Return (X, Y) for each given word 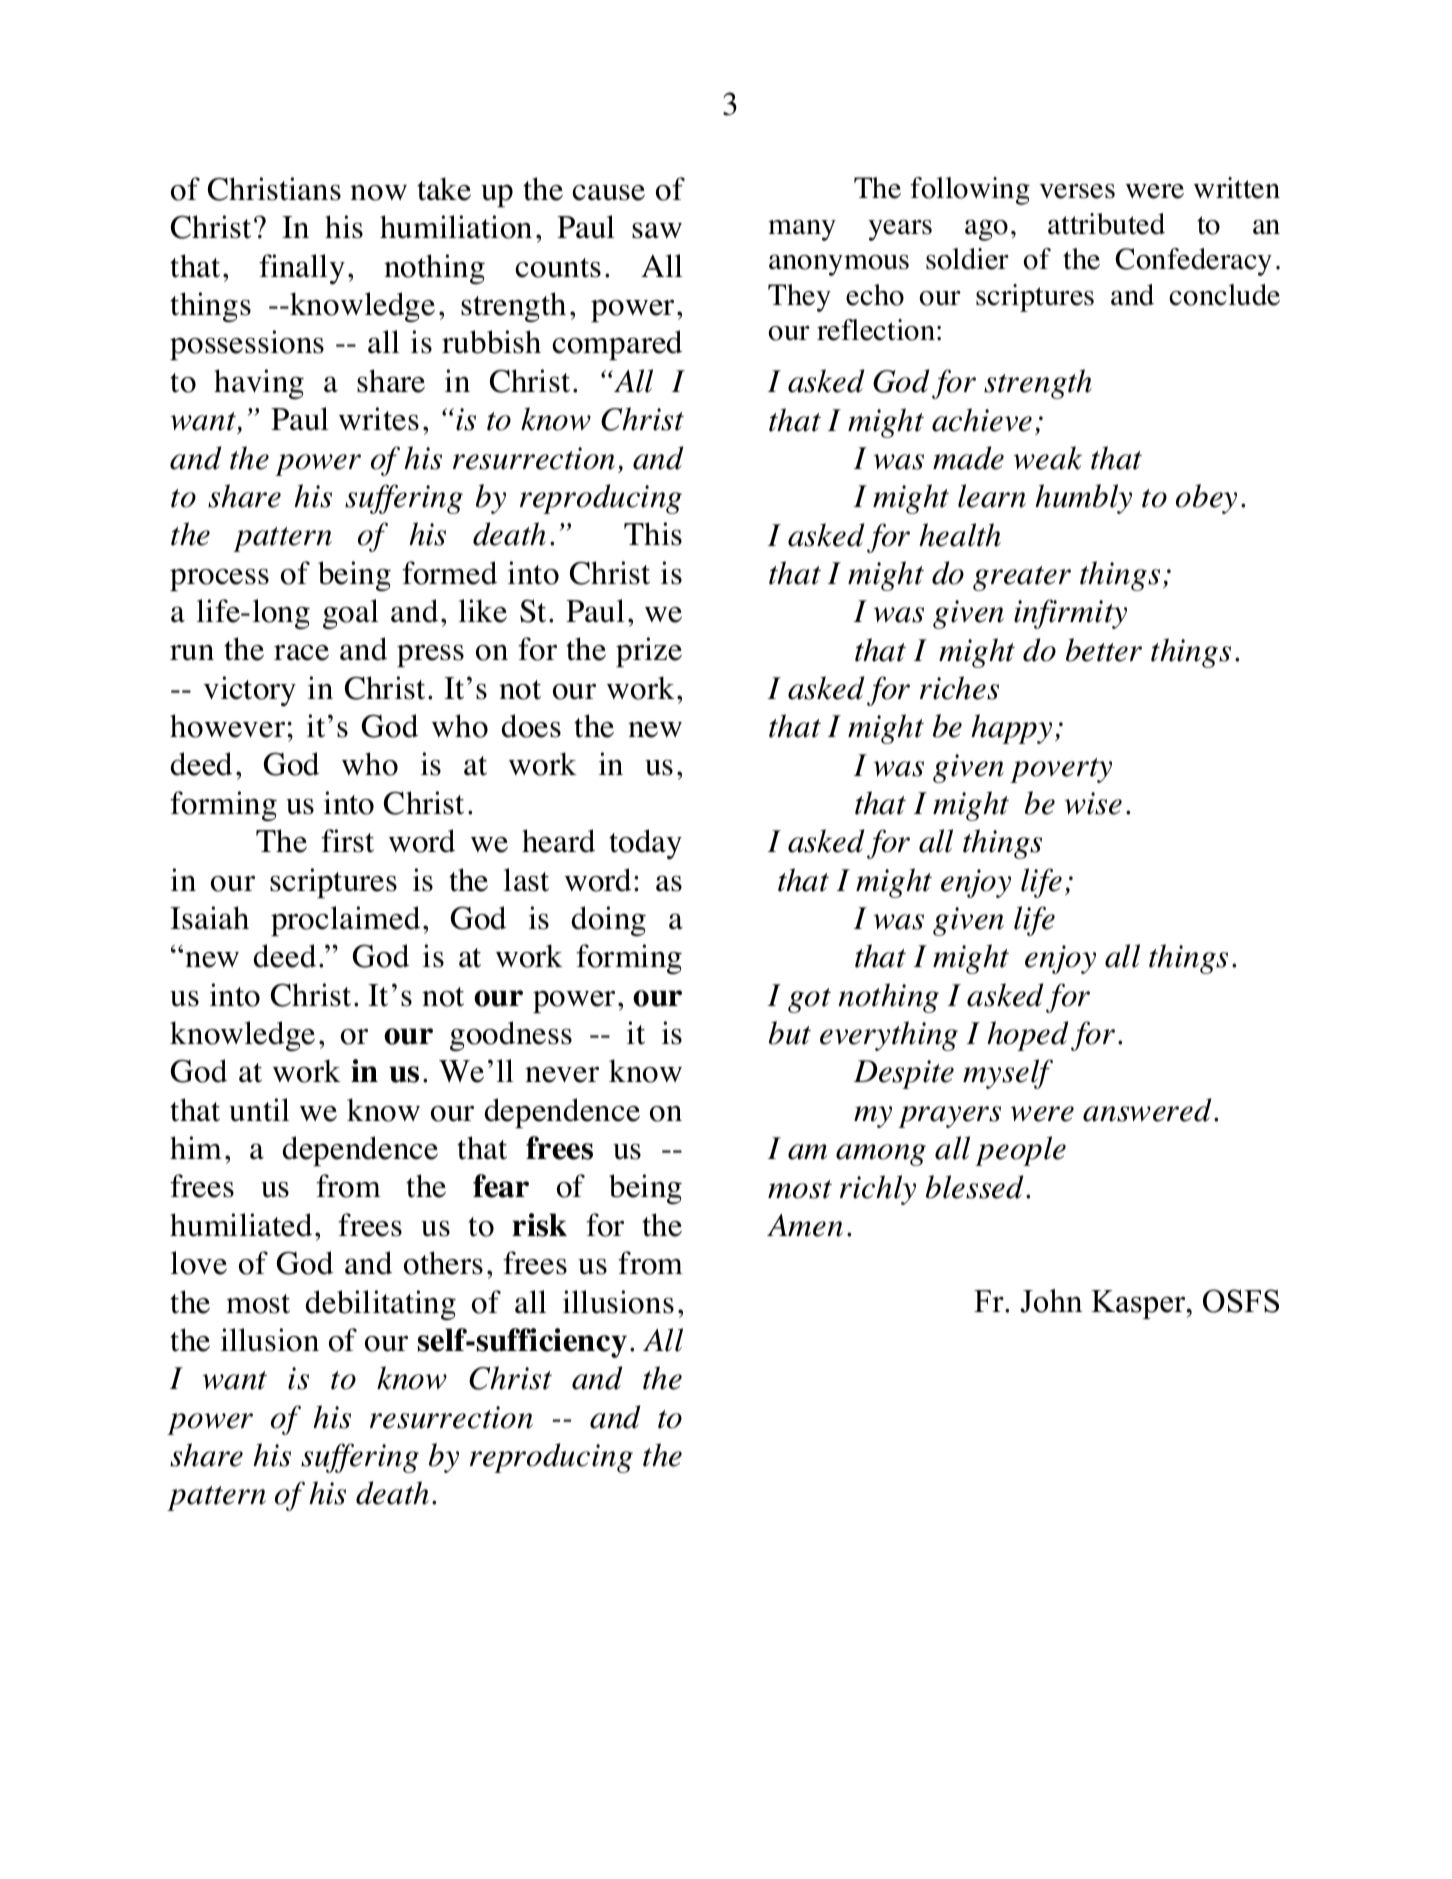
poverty (1061, 770)
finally (302, 269)
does (531, 726)
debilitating (381, 1305)
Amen (805, 1225)
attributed (1106, 224)
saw (657, 230)
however (229, 726)
